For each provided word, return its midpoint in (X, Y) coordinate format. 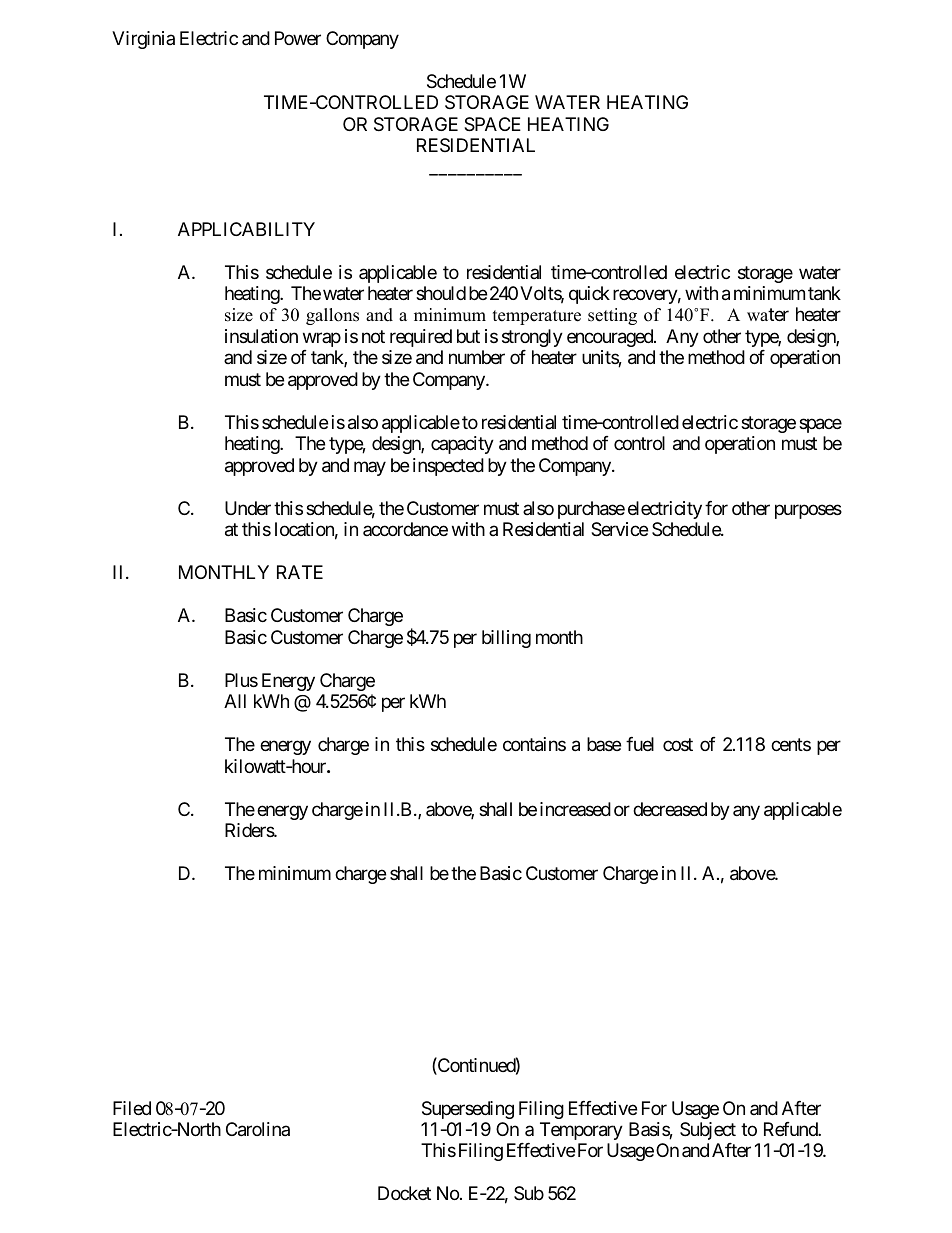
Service (619, 529)
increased (575, 809)
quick (589, 295)
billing (506, 639)
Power (298, 38)
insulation (261, 336)
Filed (132, 1108)
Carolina (258, 1129)
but (468, 336)
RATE (300, 572)
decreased (670, 809)
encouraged (611, 338)
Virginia (143, 40)
